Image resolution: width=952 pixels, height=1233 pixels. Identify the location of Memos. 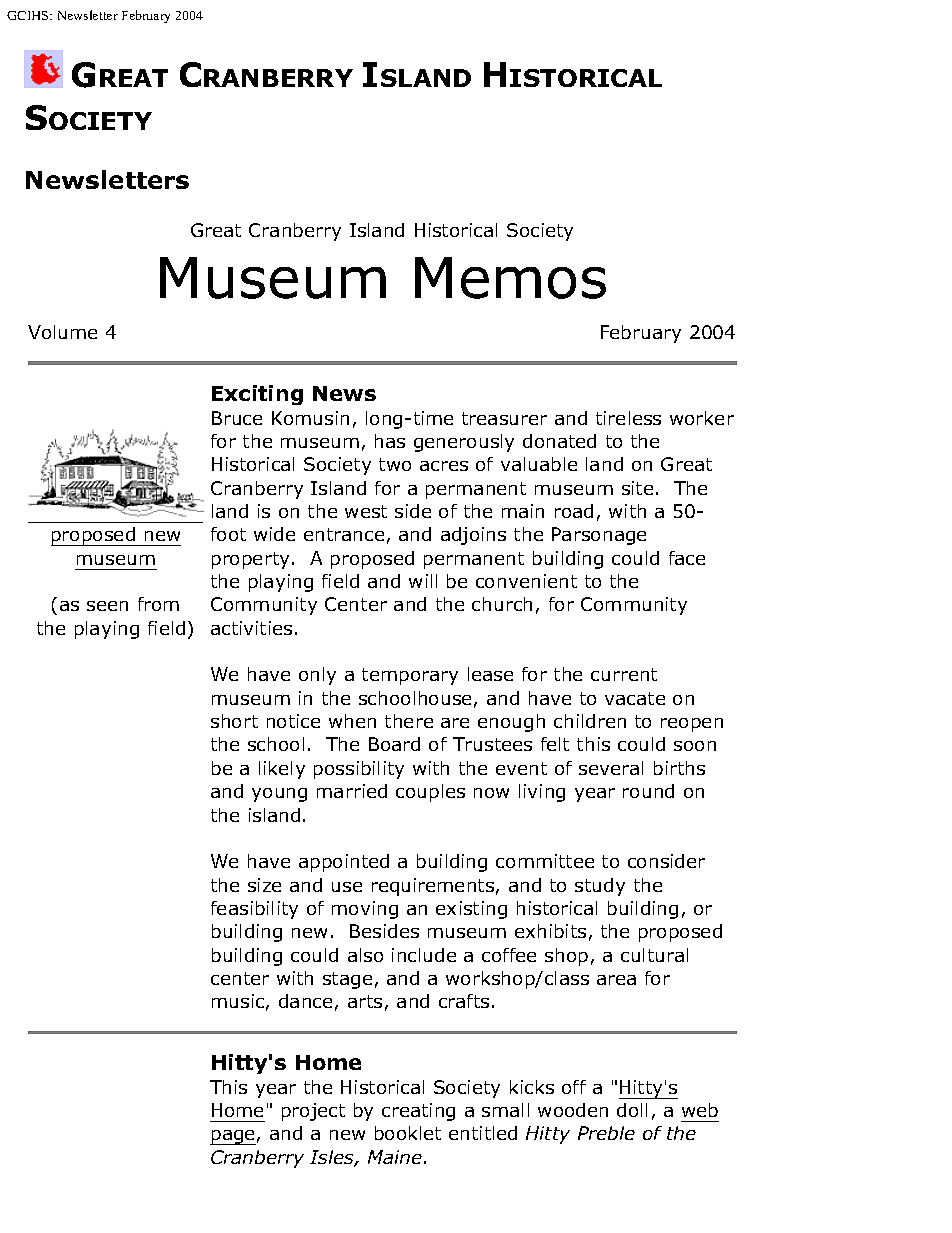
(510, 278).
